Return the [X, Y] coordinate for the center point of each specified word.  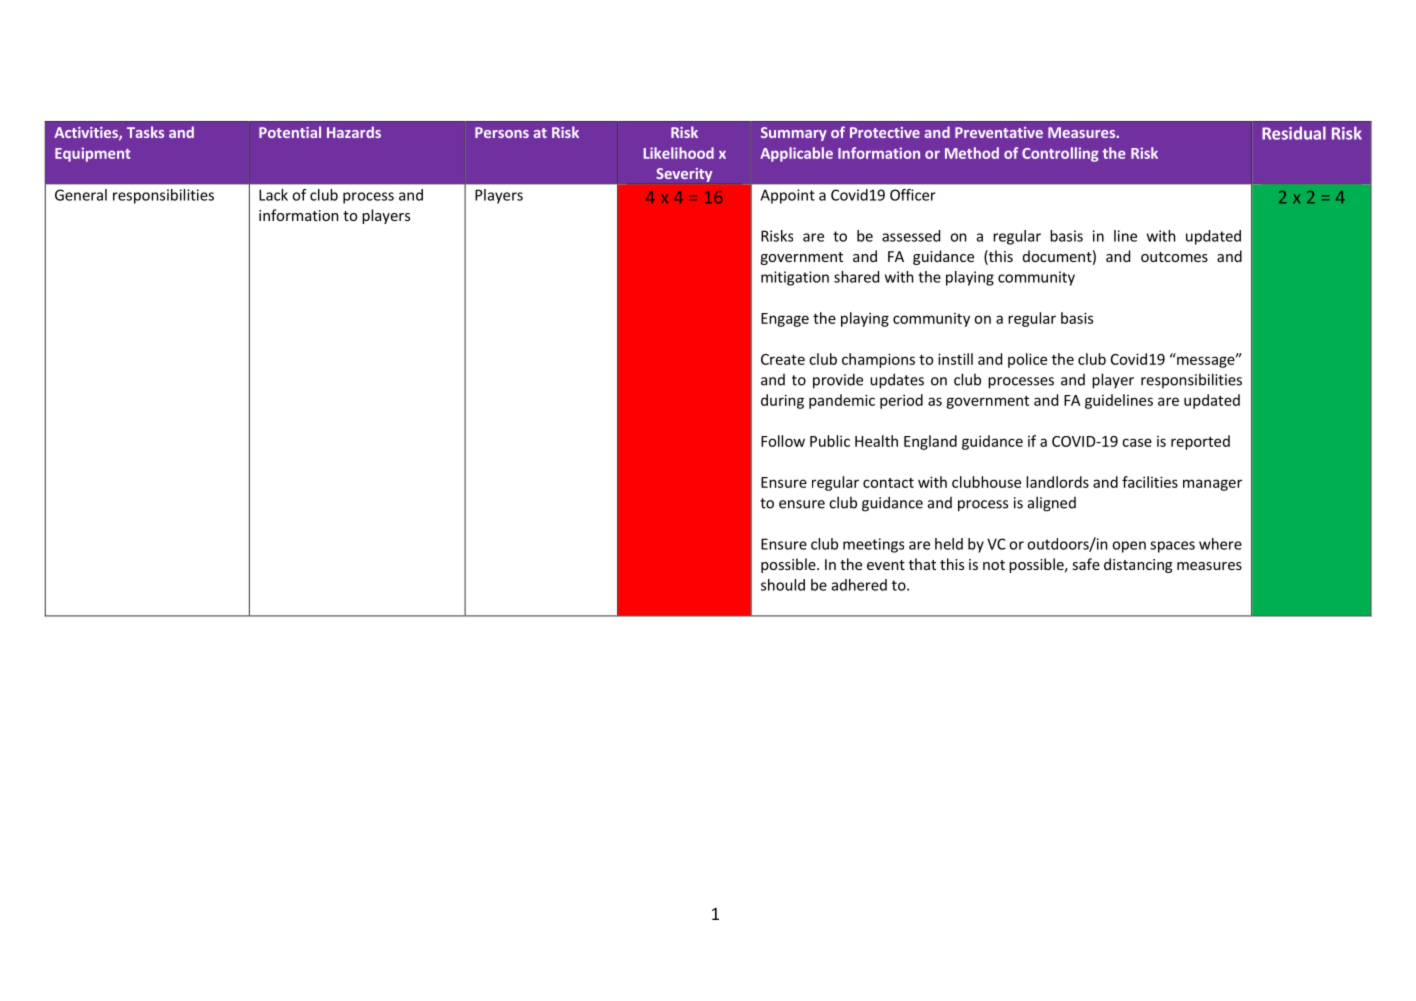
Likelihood [678, 153]
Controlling [1060, 154]
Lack [273, 195]
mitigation [795, 278]
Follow [783, 441]
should [783, 585]
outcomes [1174, 257]
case [1137, 442]
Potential [290, 132]
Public [830, 441]
